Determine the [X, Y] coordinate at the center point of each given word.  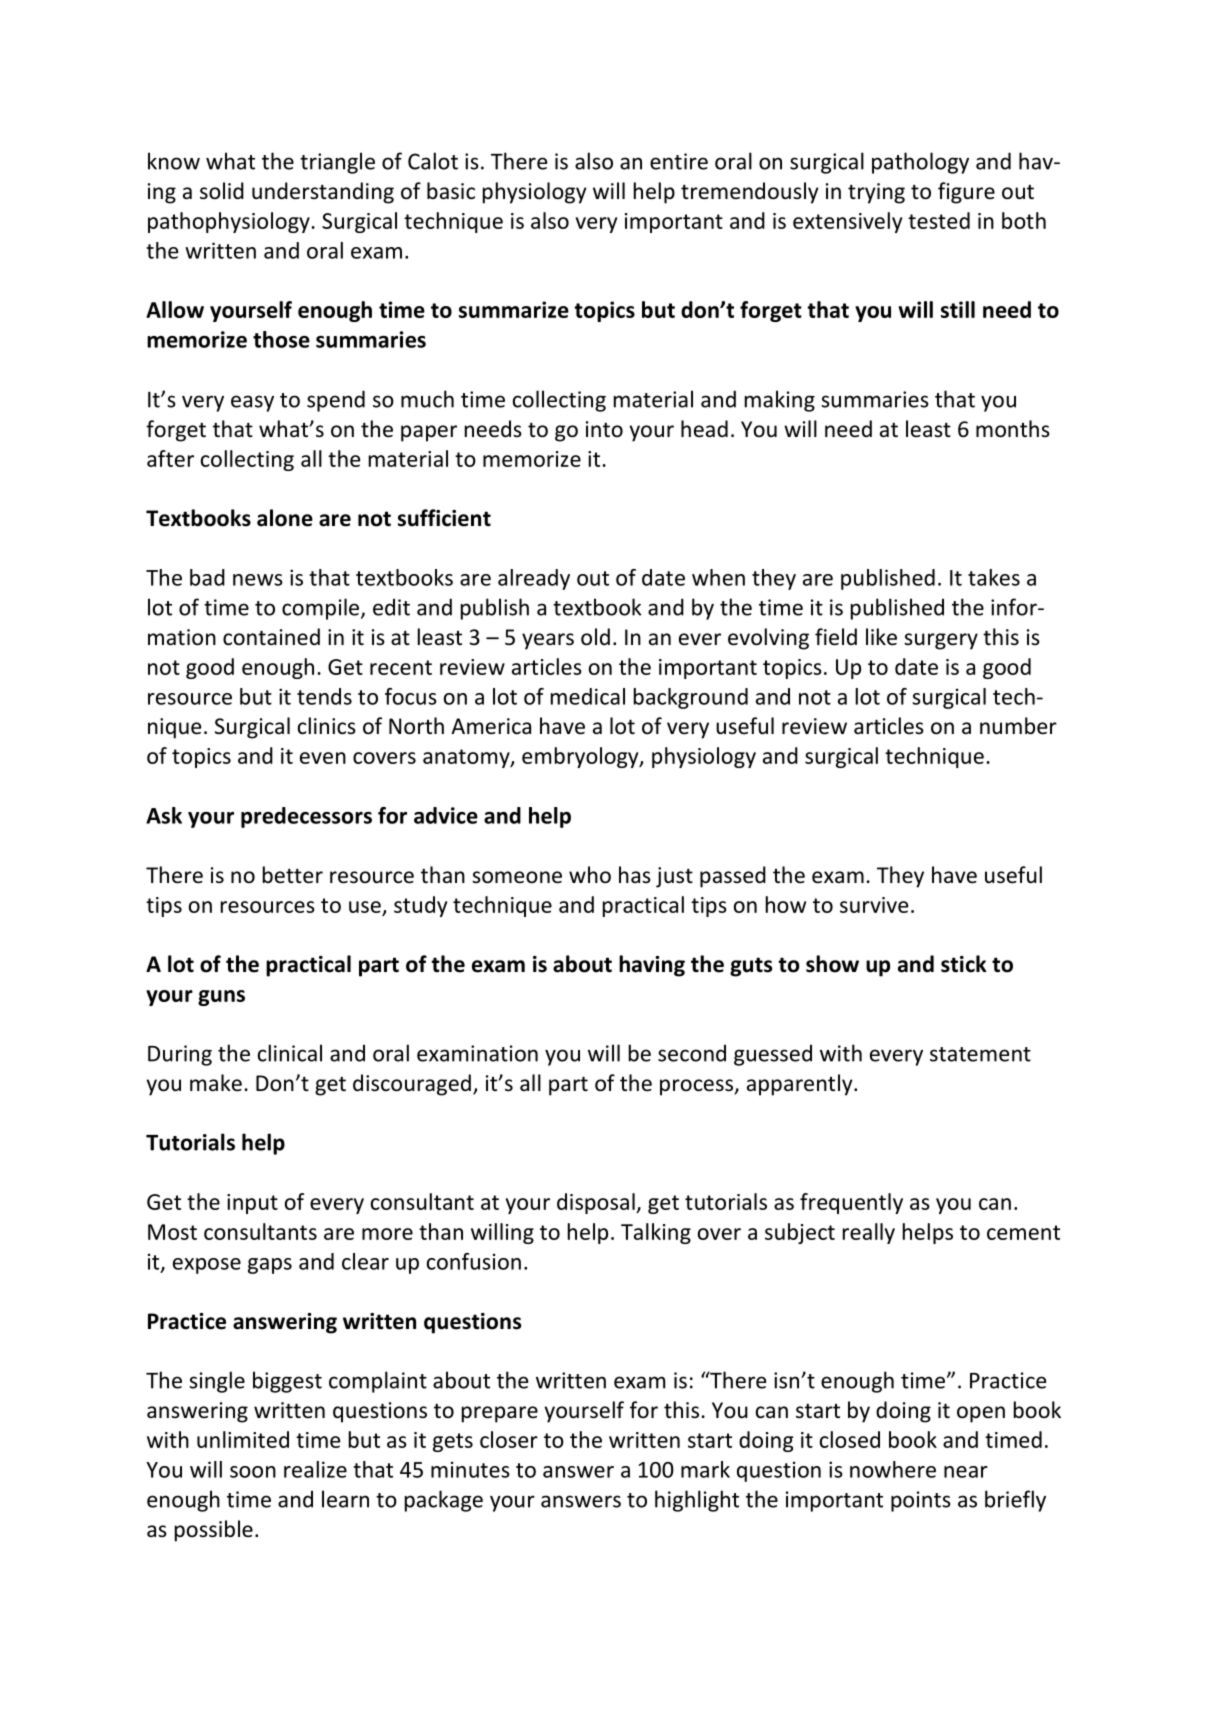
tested [939, 220]
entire [679, 161]
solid [222, 191]
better [293, 875]
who [590, 875]
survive [874, 905]
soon [253, 1472]
